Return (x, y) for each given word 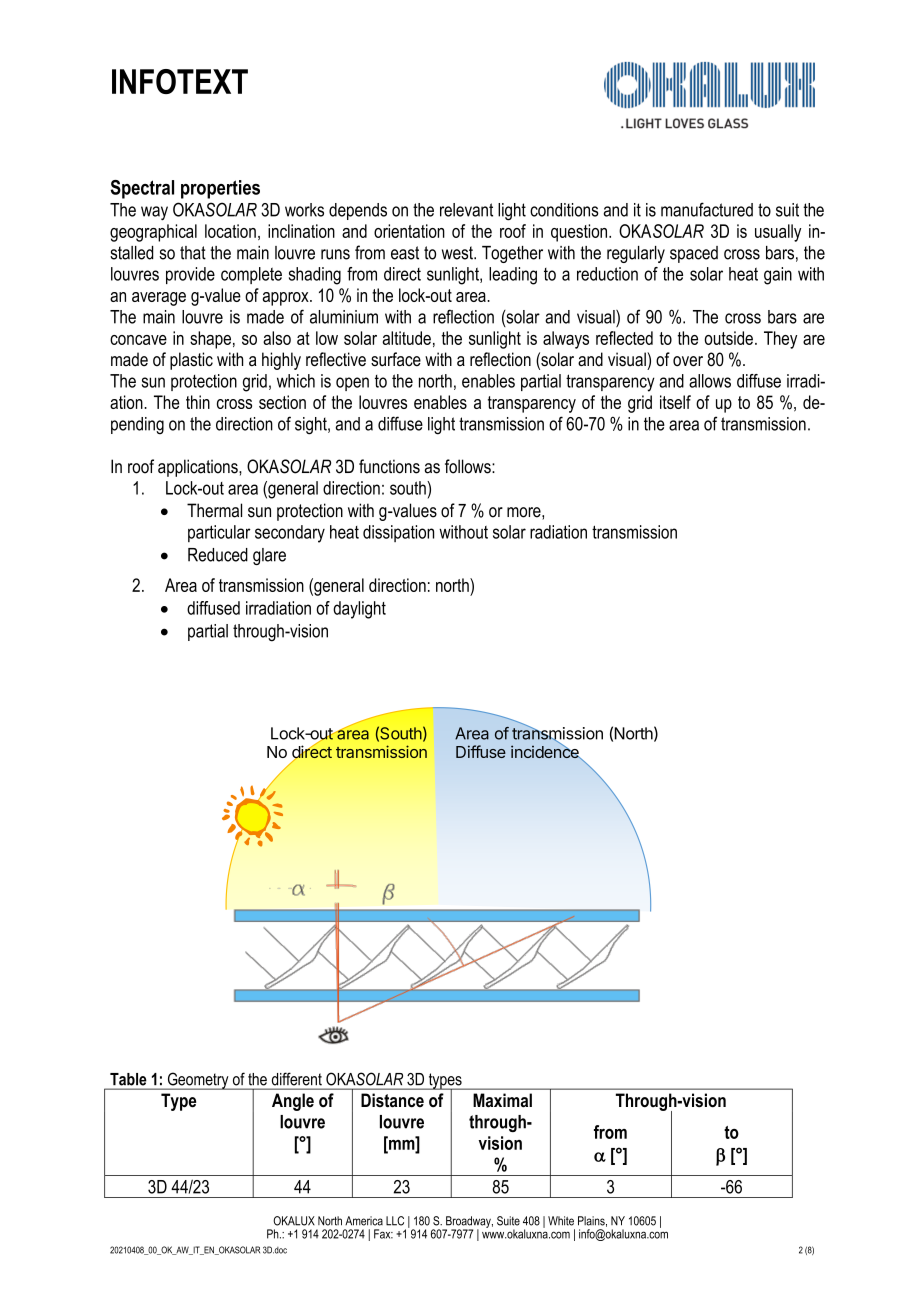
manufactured (707, 209)
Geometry (198, 1081)
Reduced (218, 555)
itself (675, 402)
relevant (466, 210)
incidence (546, 751)
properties (220, 189)
